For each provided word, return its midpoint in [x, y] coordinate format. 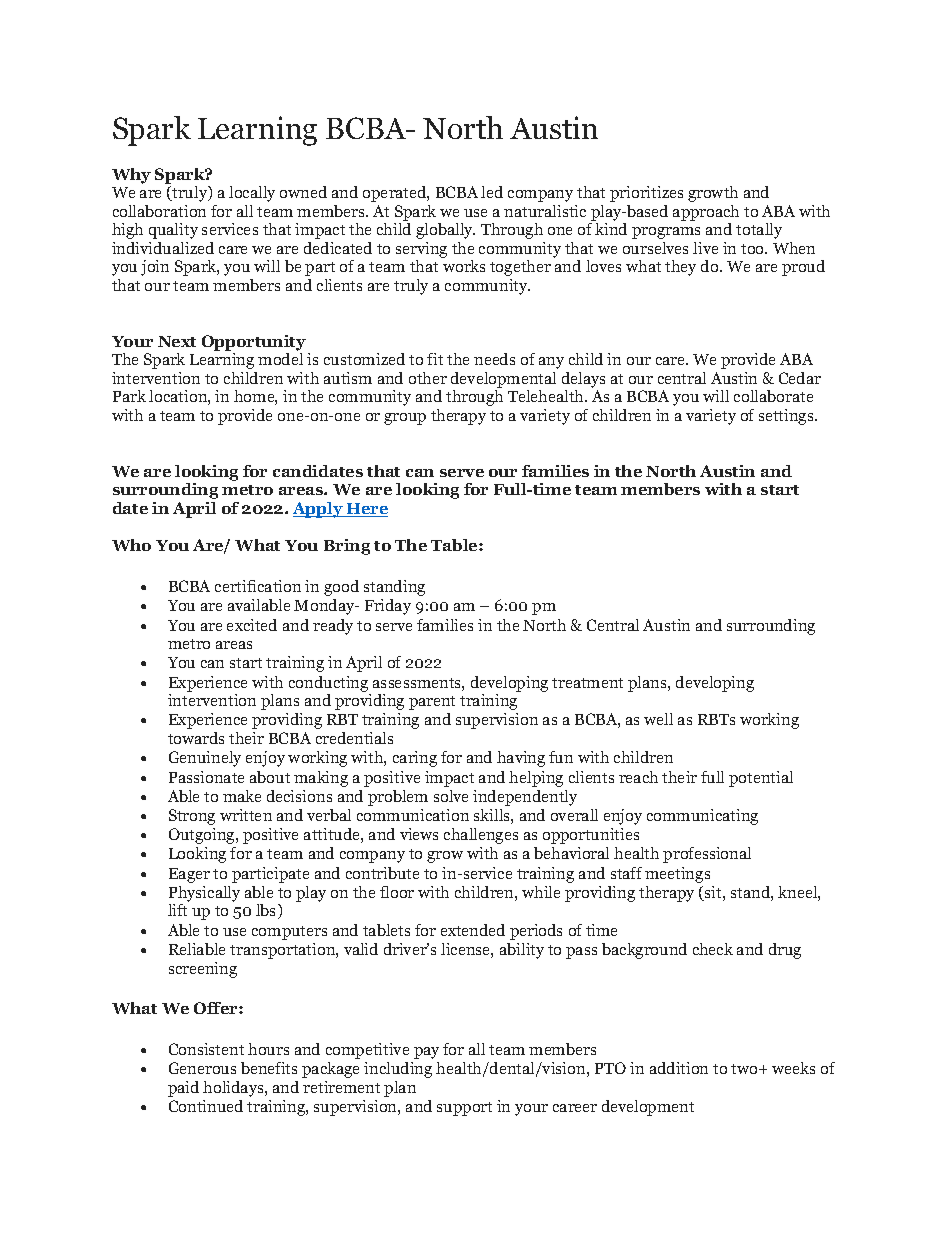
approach [706, 213]
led [492, 192]
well [658, 719]
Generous [202, 1068]
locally [252, 194]
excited [252, 625]
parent [432, 703]
